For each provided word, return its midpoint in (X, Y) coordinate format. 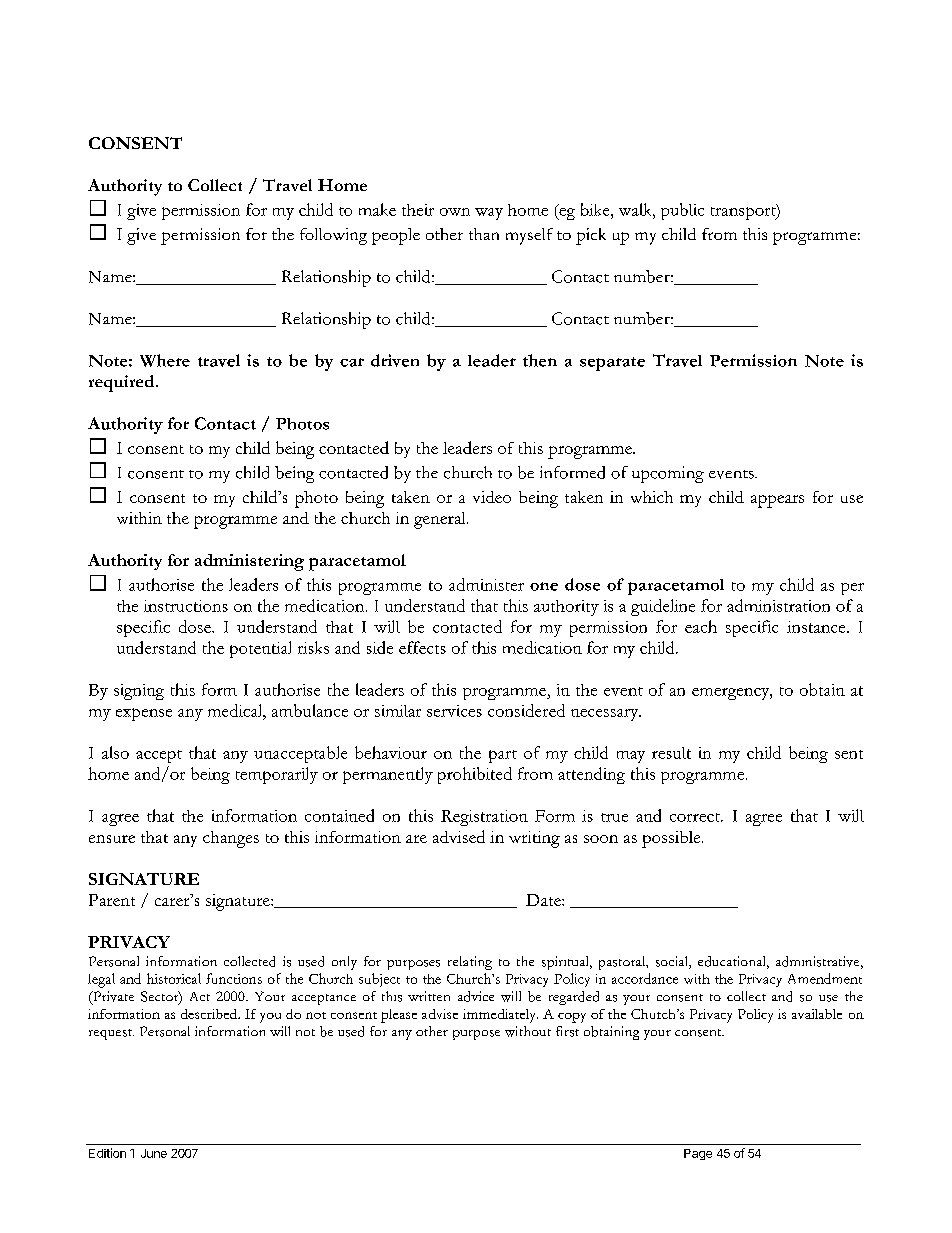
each (701, 626)
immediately (500, 1016)
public (682, 211)
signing (139, 692)
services (454, 711)
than (484, 234)
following (333, 236)
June (154, 1153)
